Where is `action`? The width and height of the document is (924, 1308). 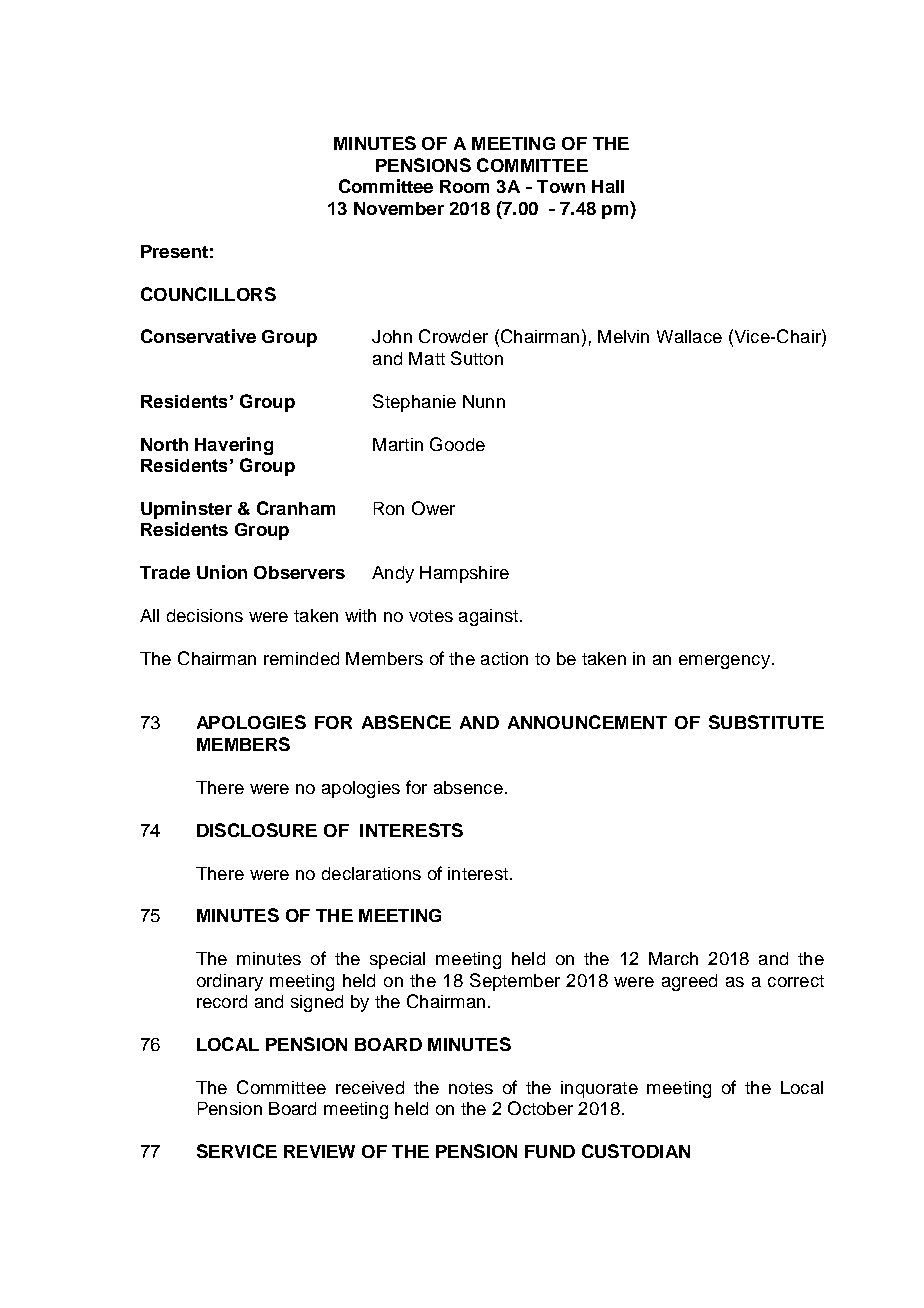
action is located at coordinates (504, 658).
